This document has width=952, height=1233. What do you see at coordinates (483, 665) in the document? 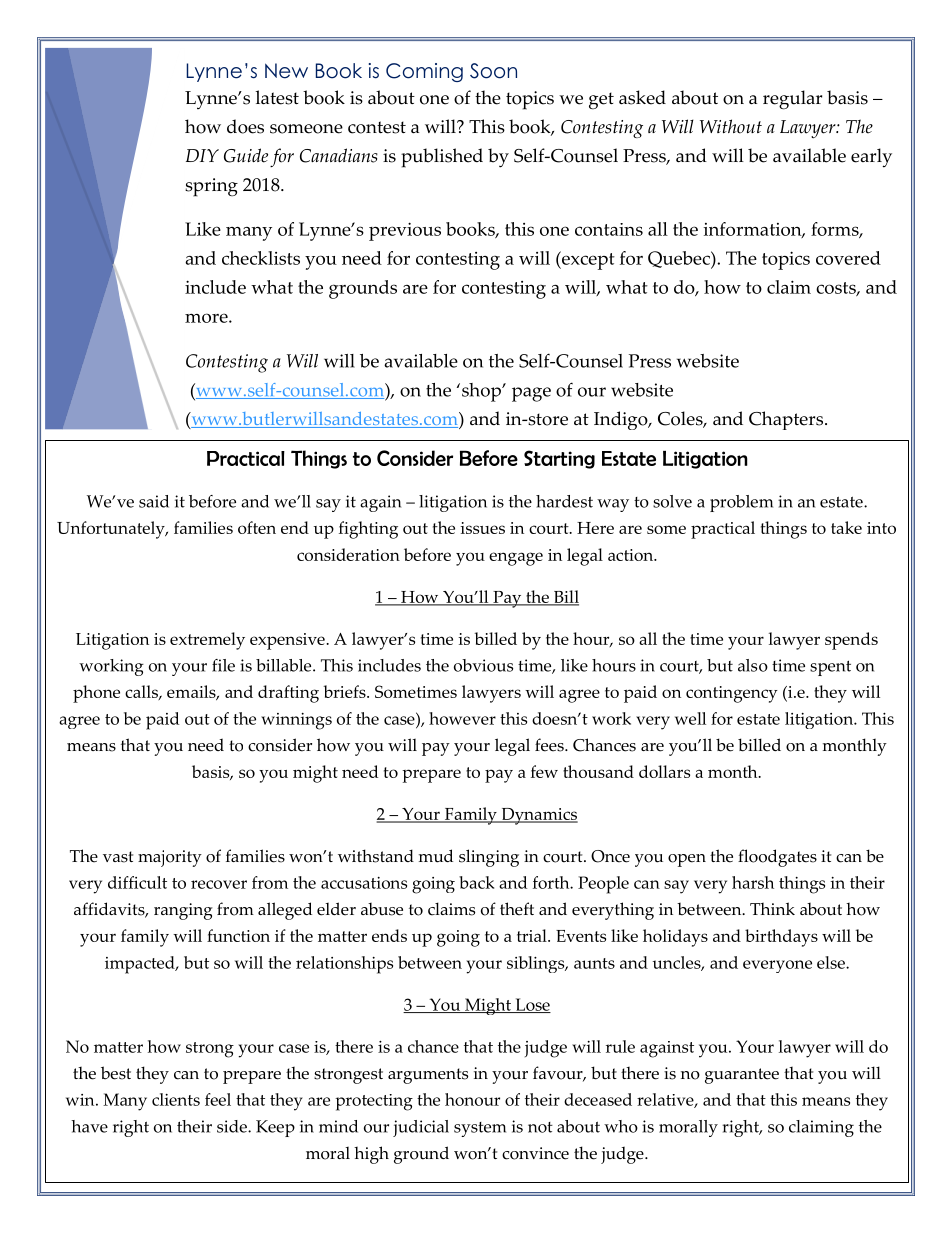
I see `obvious` at bounding box center [483, 665].
